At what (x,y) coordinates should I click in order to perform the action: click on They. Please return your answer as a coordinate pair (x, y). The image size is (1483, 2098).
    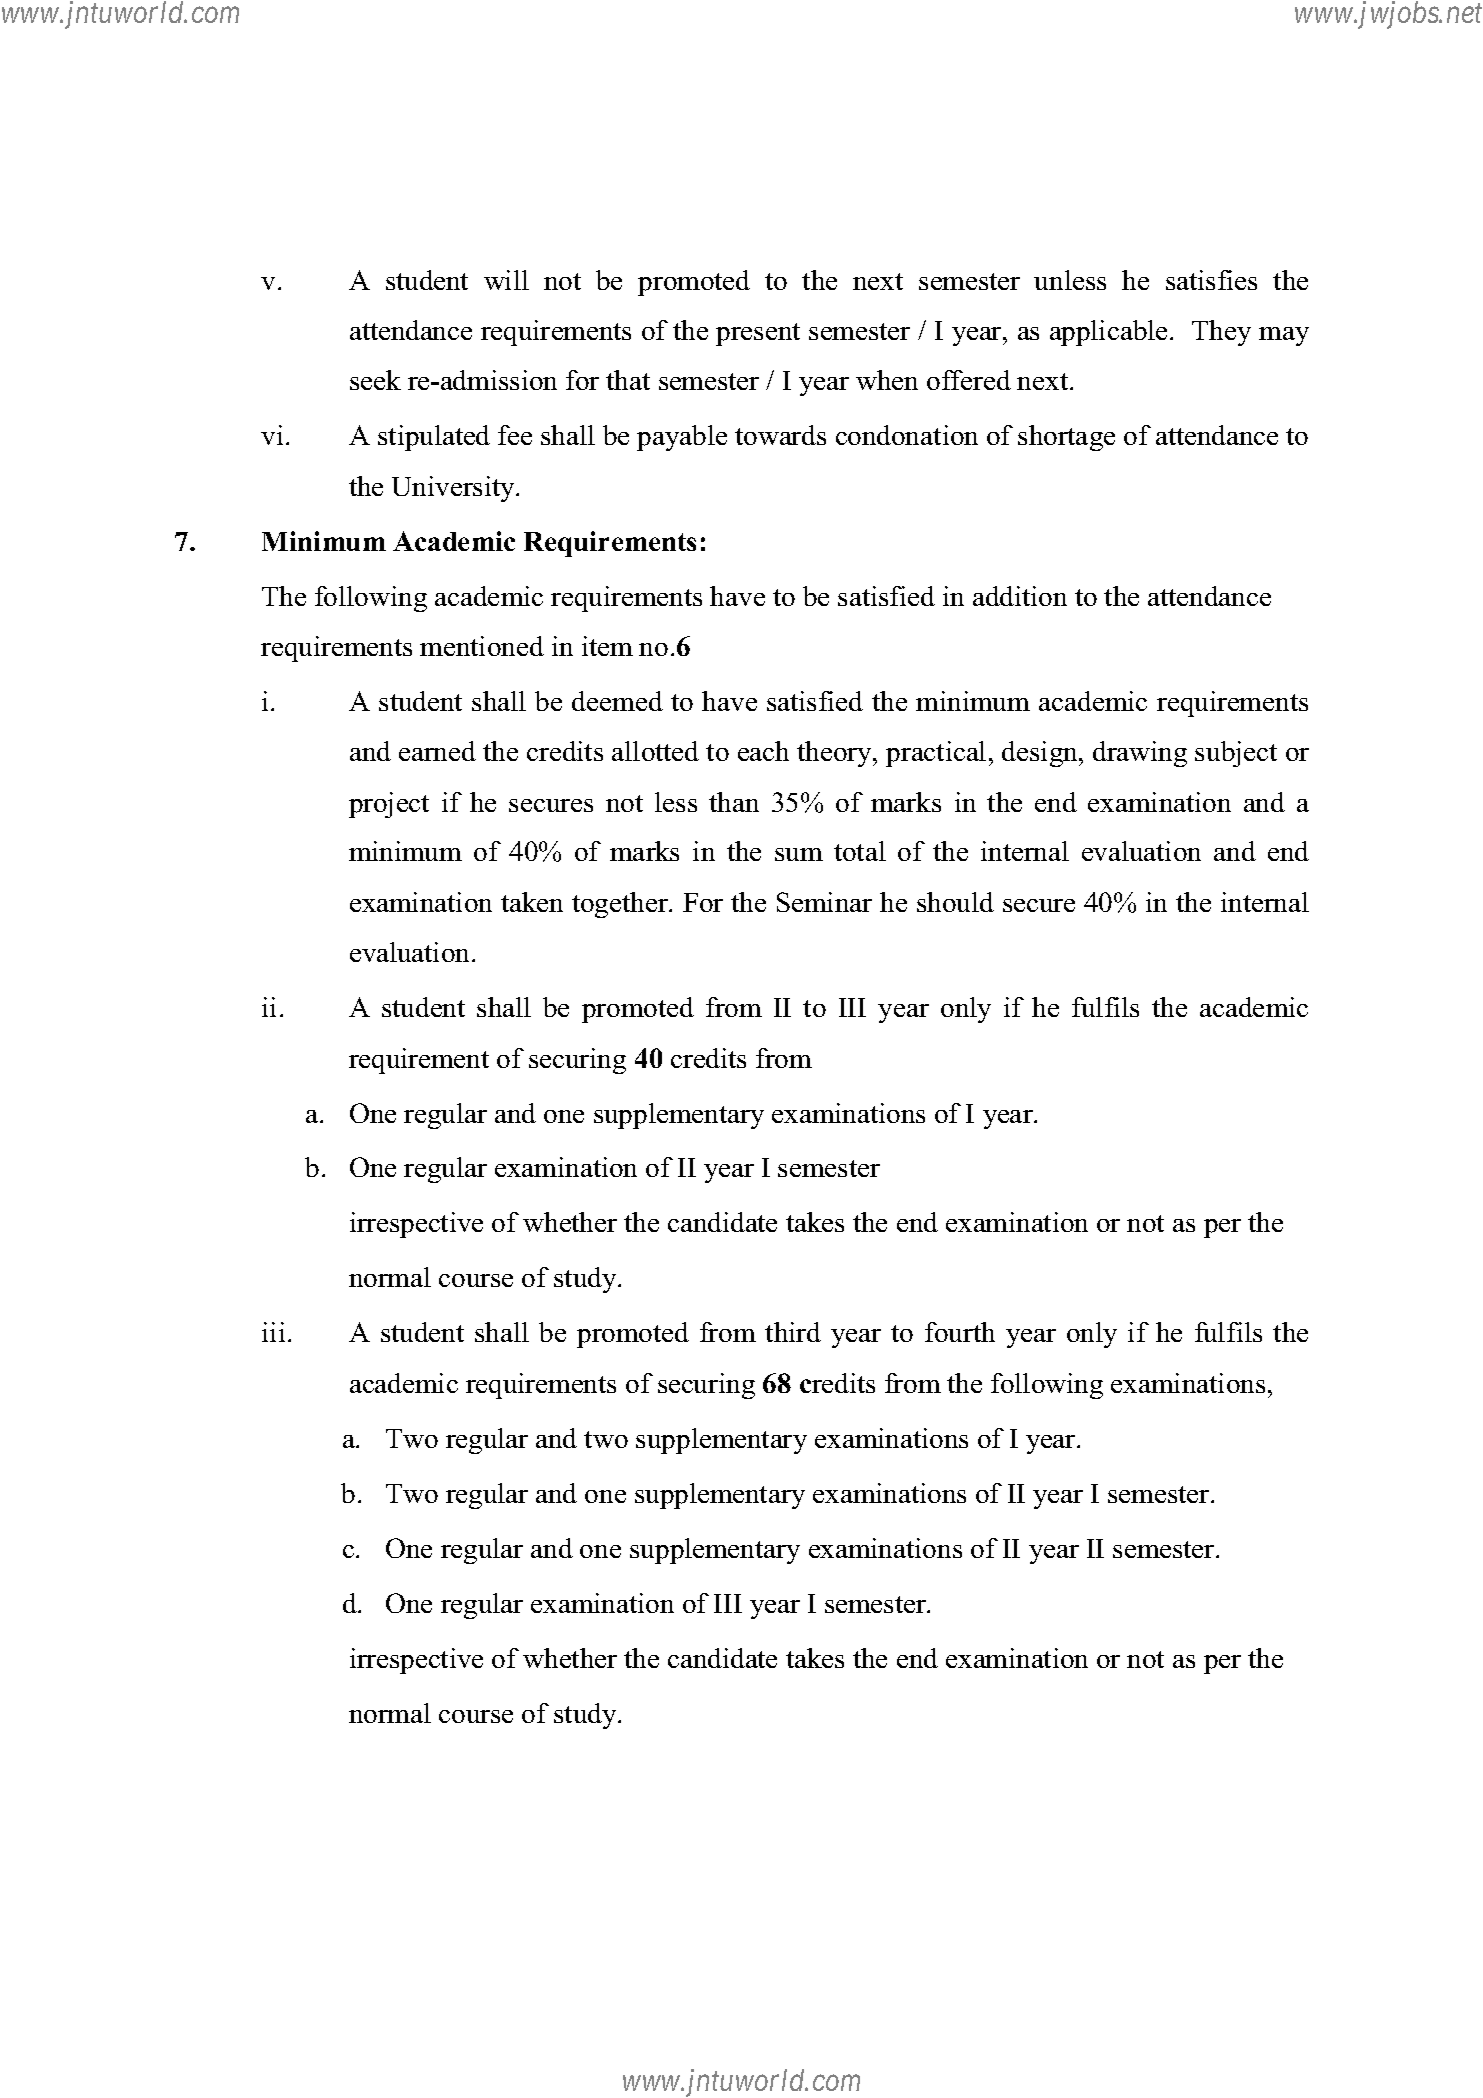
    Looking at the image, I should click on (1221, 333).
